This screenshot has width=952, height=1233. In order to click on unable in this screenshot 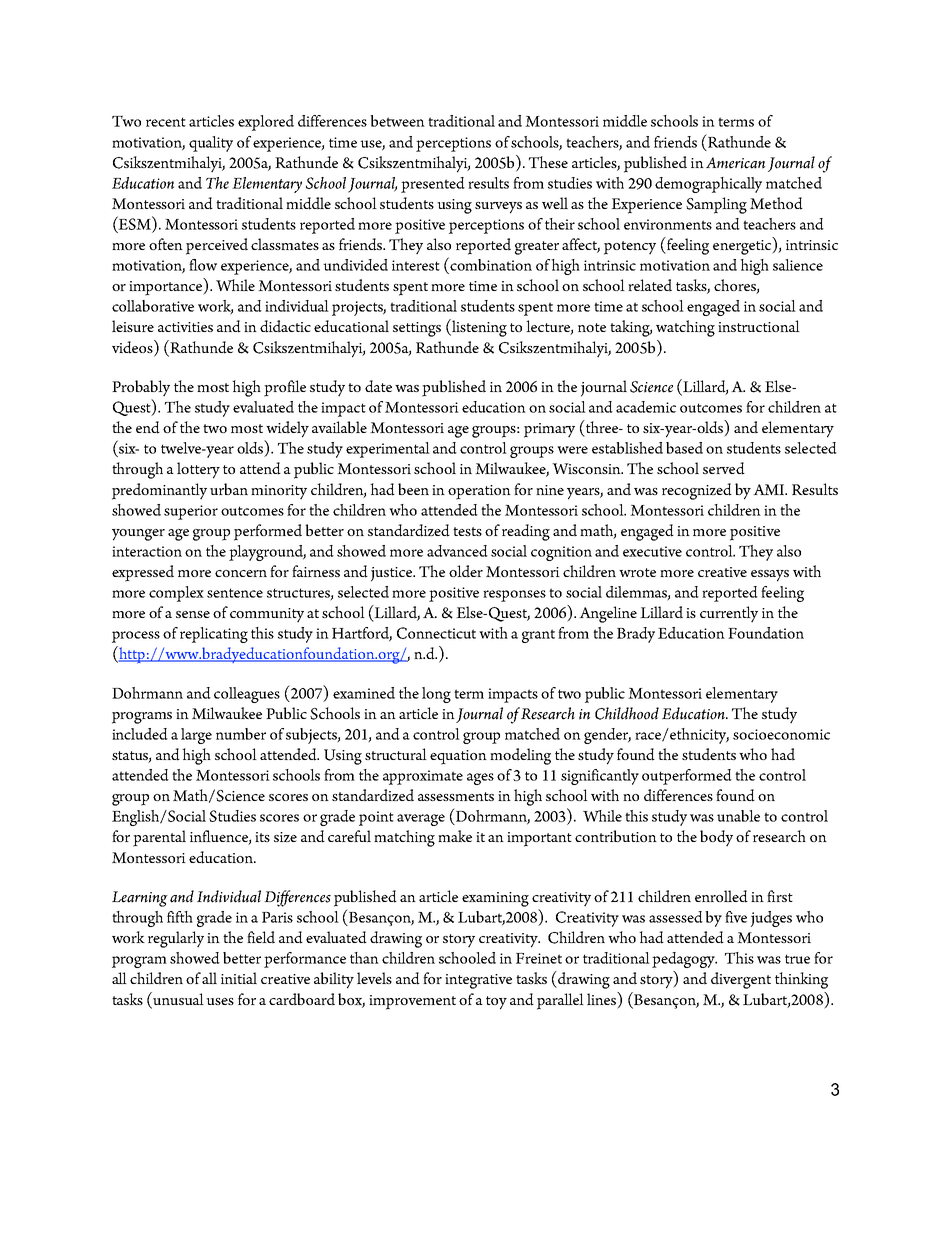, I will do `click(738, 816)`.
